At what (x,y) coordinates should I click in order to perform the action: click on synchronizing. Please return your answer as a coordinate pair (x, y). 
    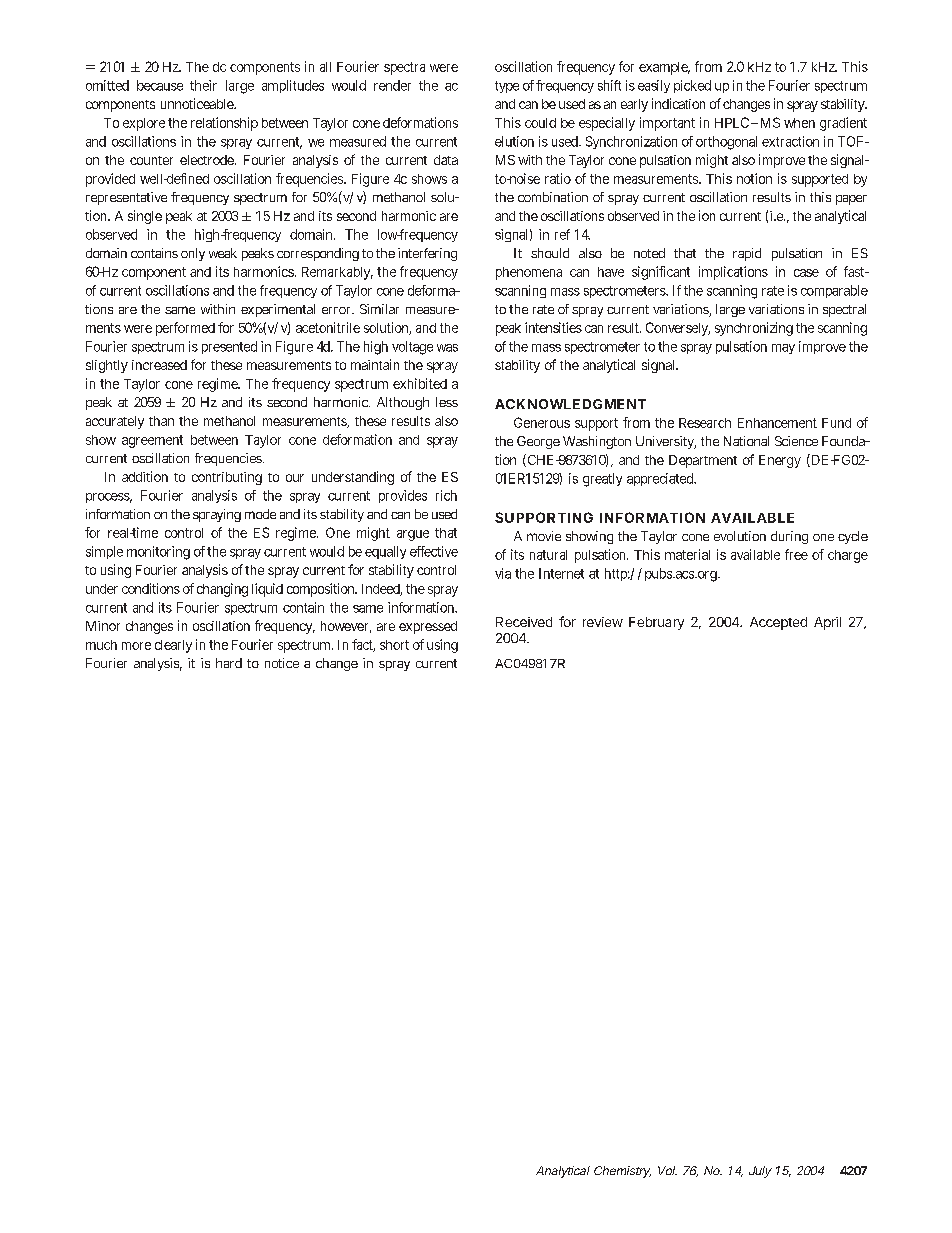
    Looking at the image, I should click on (754, 329).
